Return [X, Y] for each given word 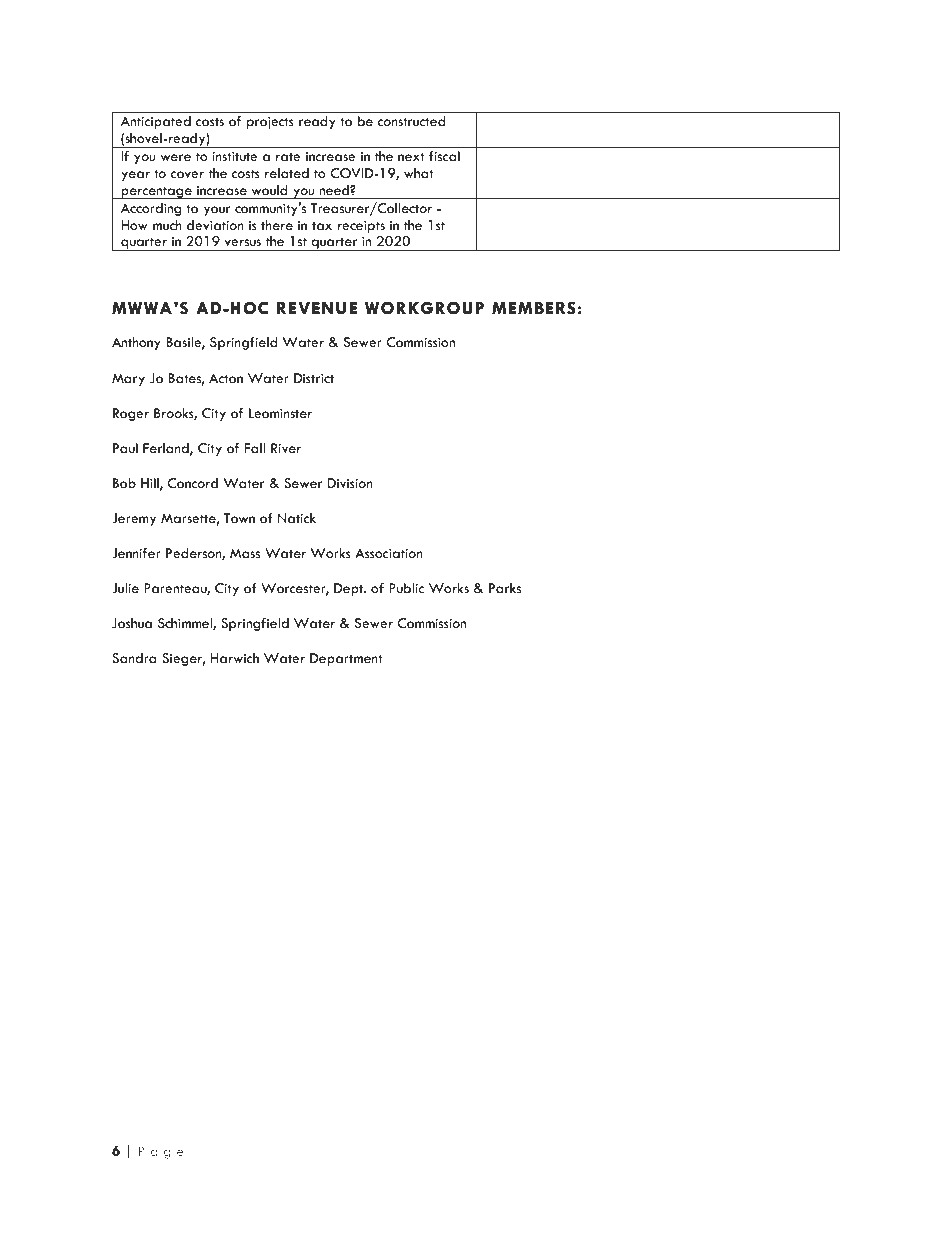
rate [288, 157]
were [176, 158]
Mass [245, 553]
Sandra [134, 658]
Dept [350, 589]
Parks [505, 588]
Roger [131, 414]
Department [346, 659]
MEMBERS [534, 308]
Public [406, 588]
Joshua [132, 623]
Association [389, 553]
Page [161, 1152]
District [314, 378]
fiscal [444, 156]
